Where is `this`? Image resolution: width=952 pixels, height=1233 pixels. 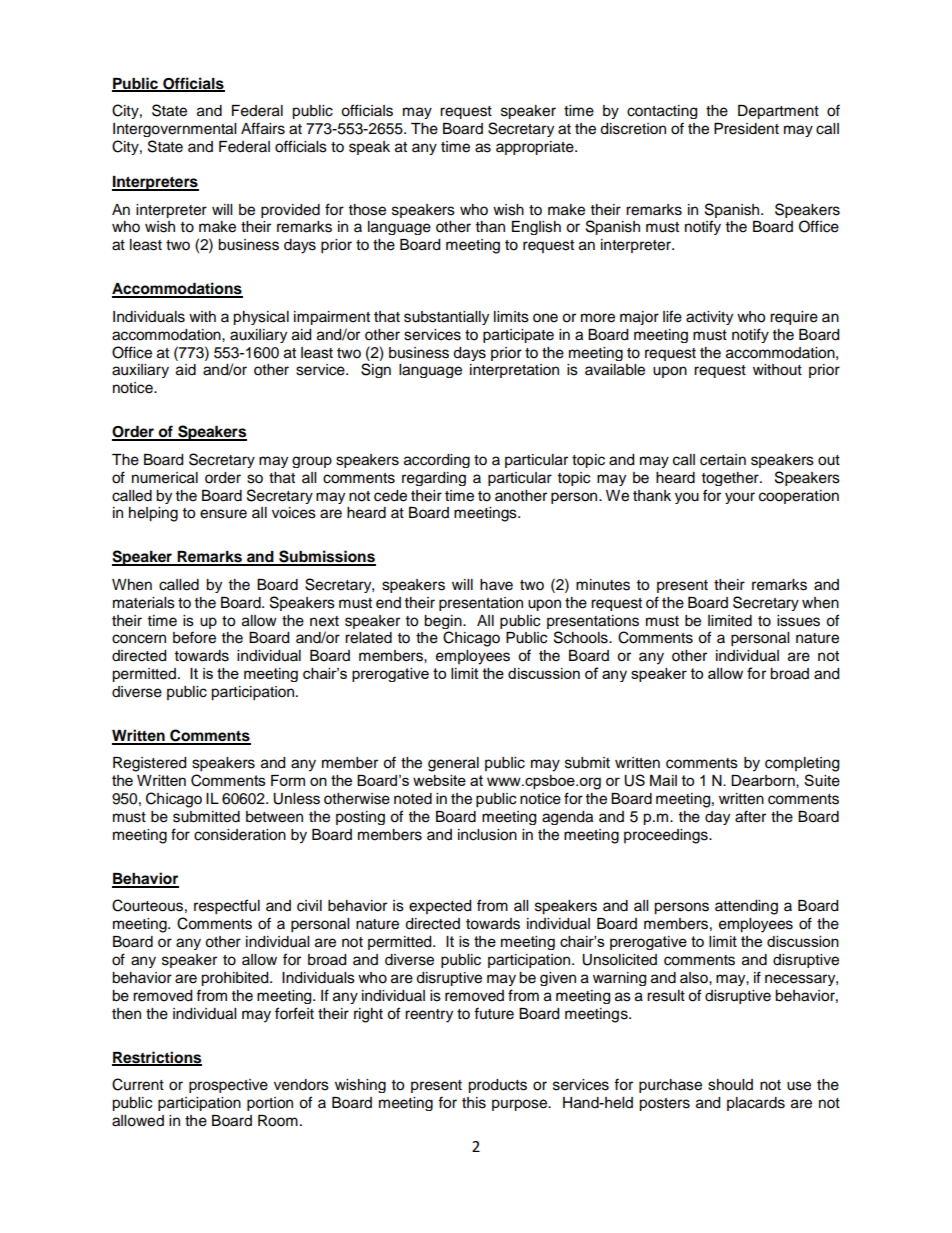 this is located at coordinates (474, 1103).
